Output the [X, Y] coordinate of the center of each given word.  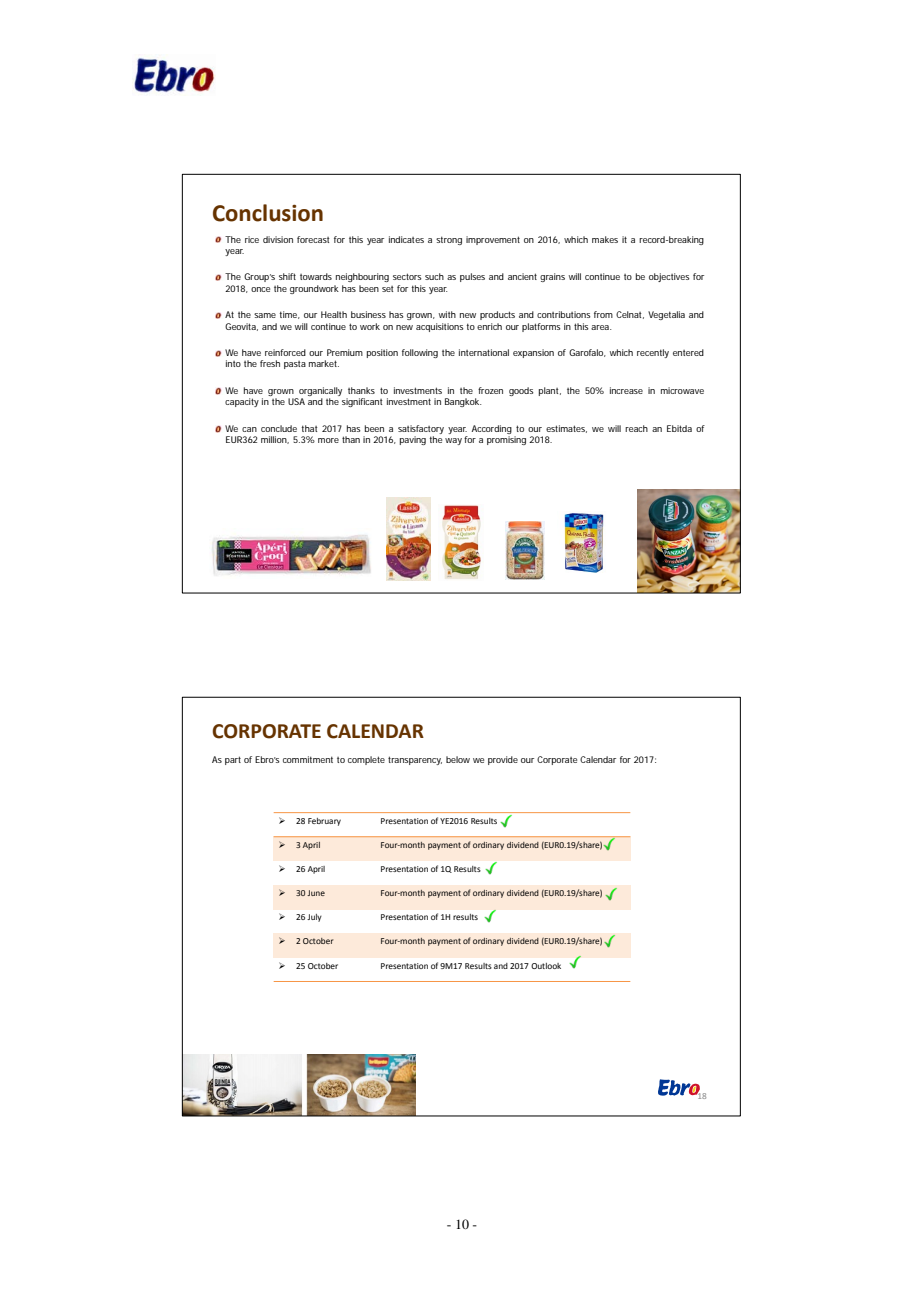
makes [605, 239]
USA [296, 401]
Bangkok [463, 402]
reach [636, 428]
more [328, 440]
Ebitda [679, 428]
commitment [308, 759]
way [453, 441]
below [458, 759]
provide [503, 760]
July [314, 918]
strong [449, 240]
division [278, 239]
